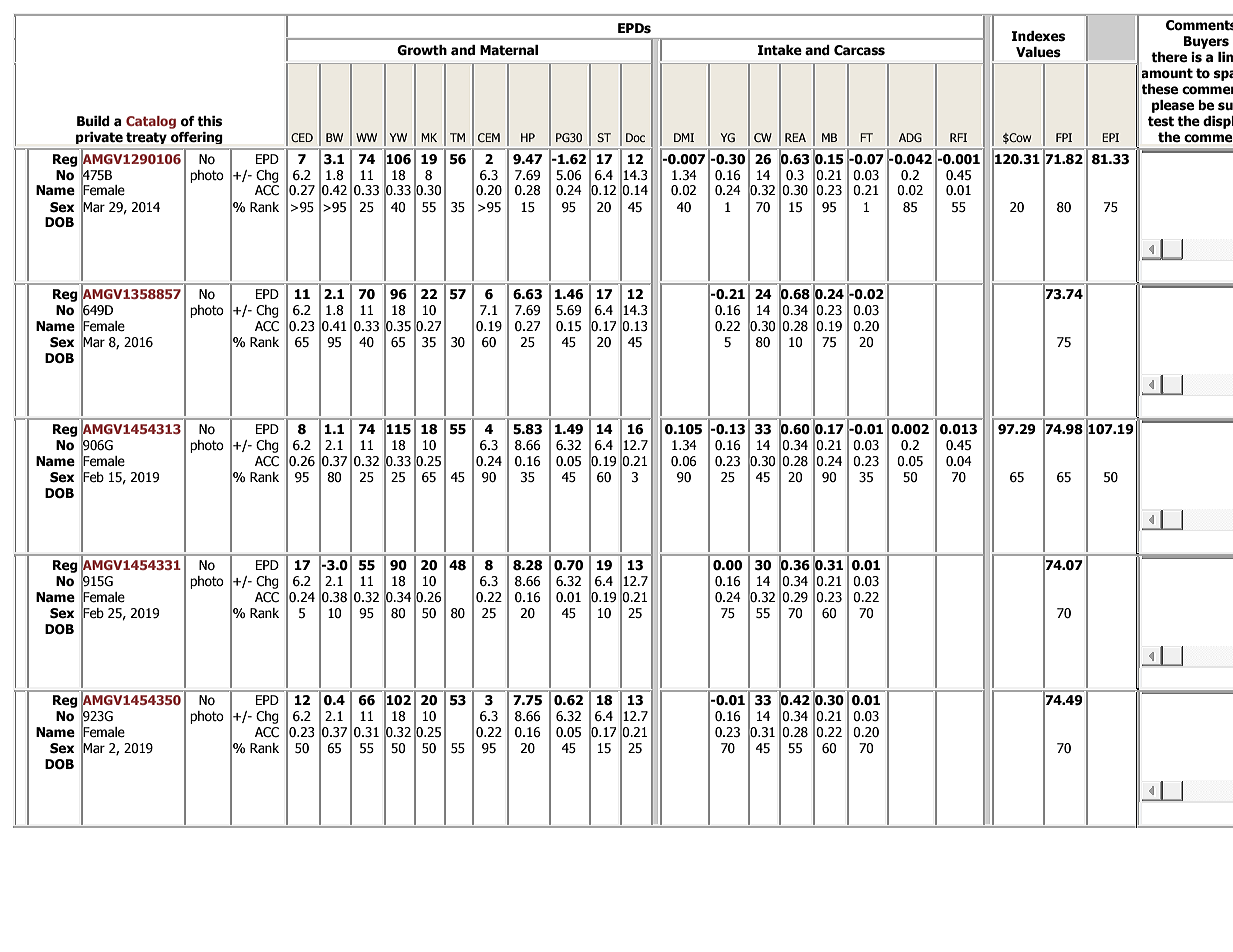 The height and width of the image is (952, 1233). Describe the element at coordinates (780, 50) in the image. I see `Intake` at that location.
